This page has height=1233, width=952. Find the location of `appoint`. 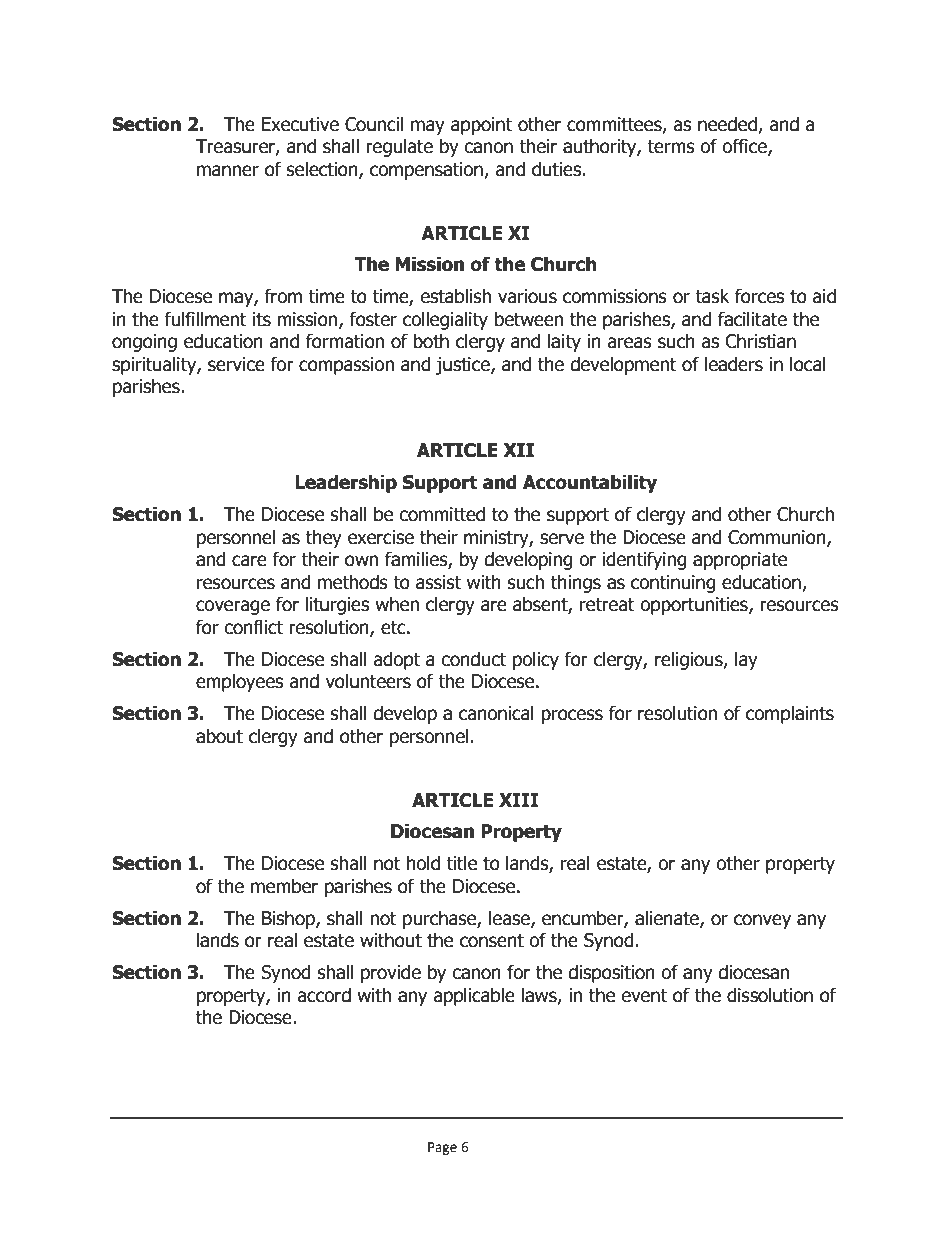

appoint is located at coordinates (481, 126).
